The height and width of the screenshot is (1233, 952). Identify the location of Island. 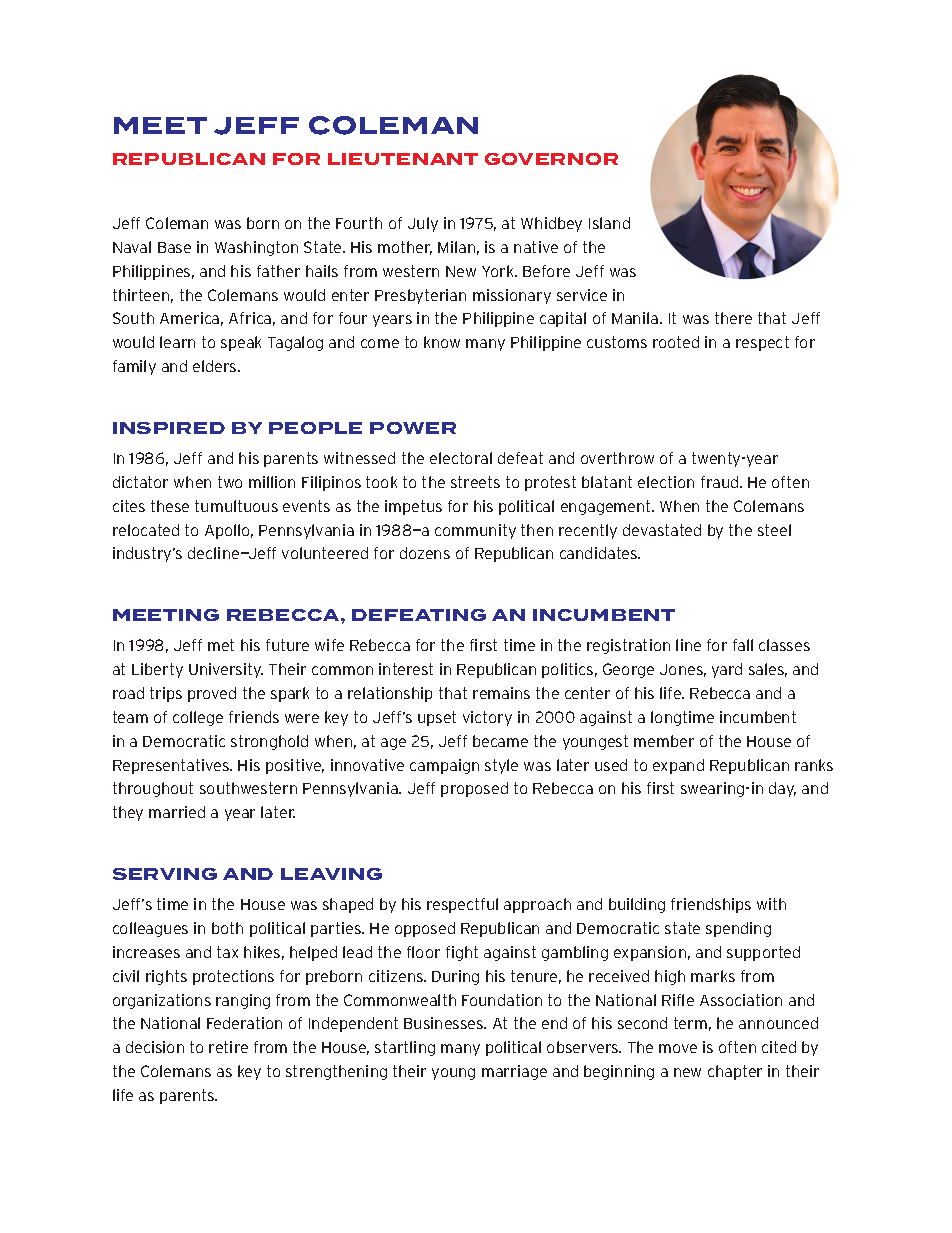
(609, 223).
